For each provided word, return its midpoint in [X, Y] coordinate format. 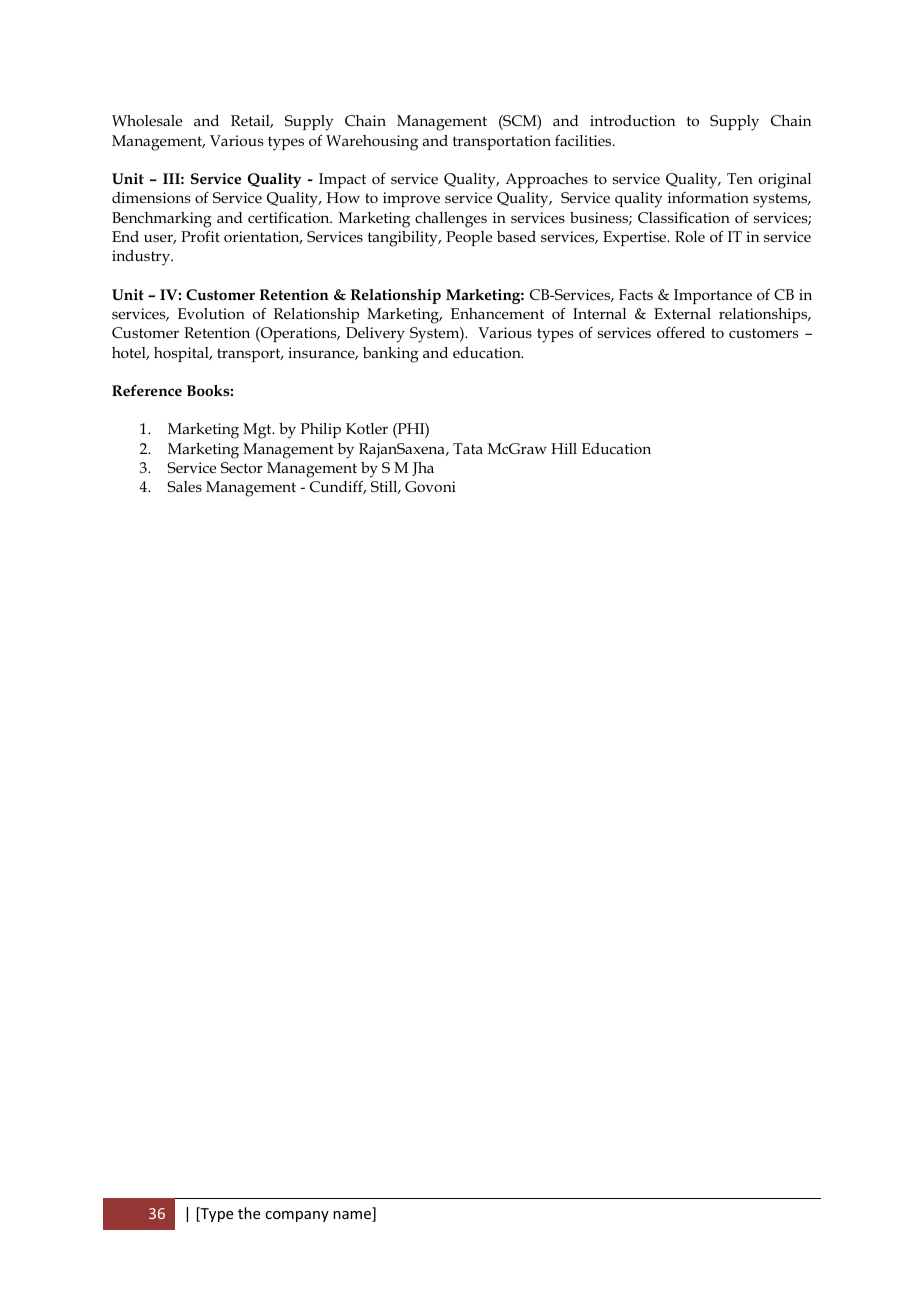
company [297, 1216]
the [249, 1213]
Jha [423, 469]
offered [681, 332]
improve [411, 199]
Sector [242, 467]
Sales [184, 486]
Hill [564, 448]
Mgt [258, 431]
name [353, 1216]
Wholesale [147, 120]
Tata [468, 448]
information [708, 197]
